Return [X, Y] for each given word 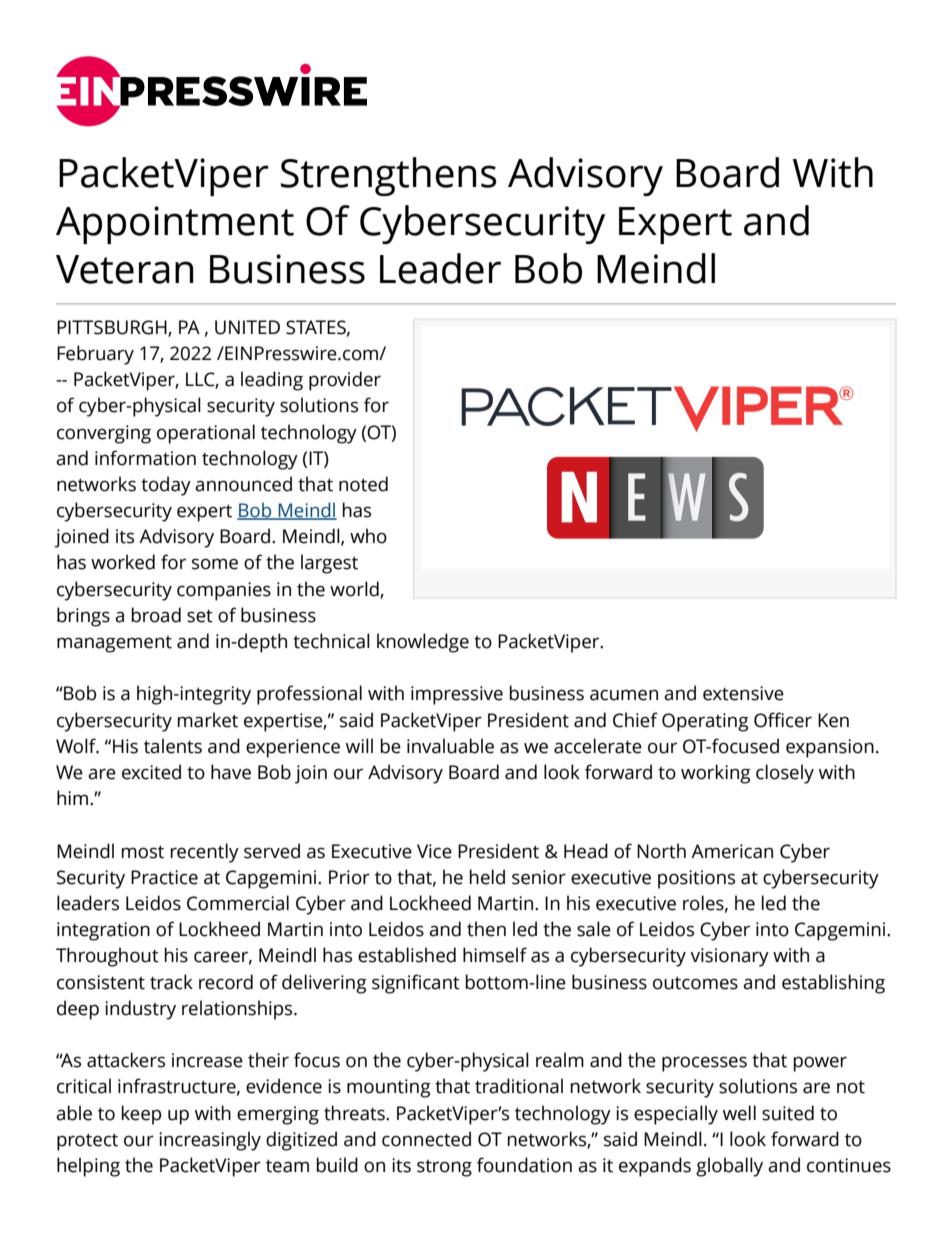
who [368, 536]
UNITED [247, 327]
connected [426, 1139]
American [732, 851]
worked [123, 562]
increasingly [210, 1141]
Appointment [175, 225]
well [739, 1113]
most [143, 852]
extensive [743, 693]
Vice [434, 851]
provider [345, 381]
